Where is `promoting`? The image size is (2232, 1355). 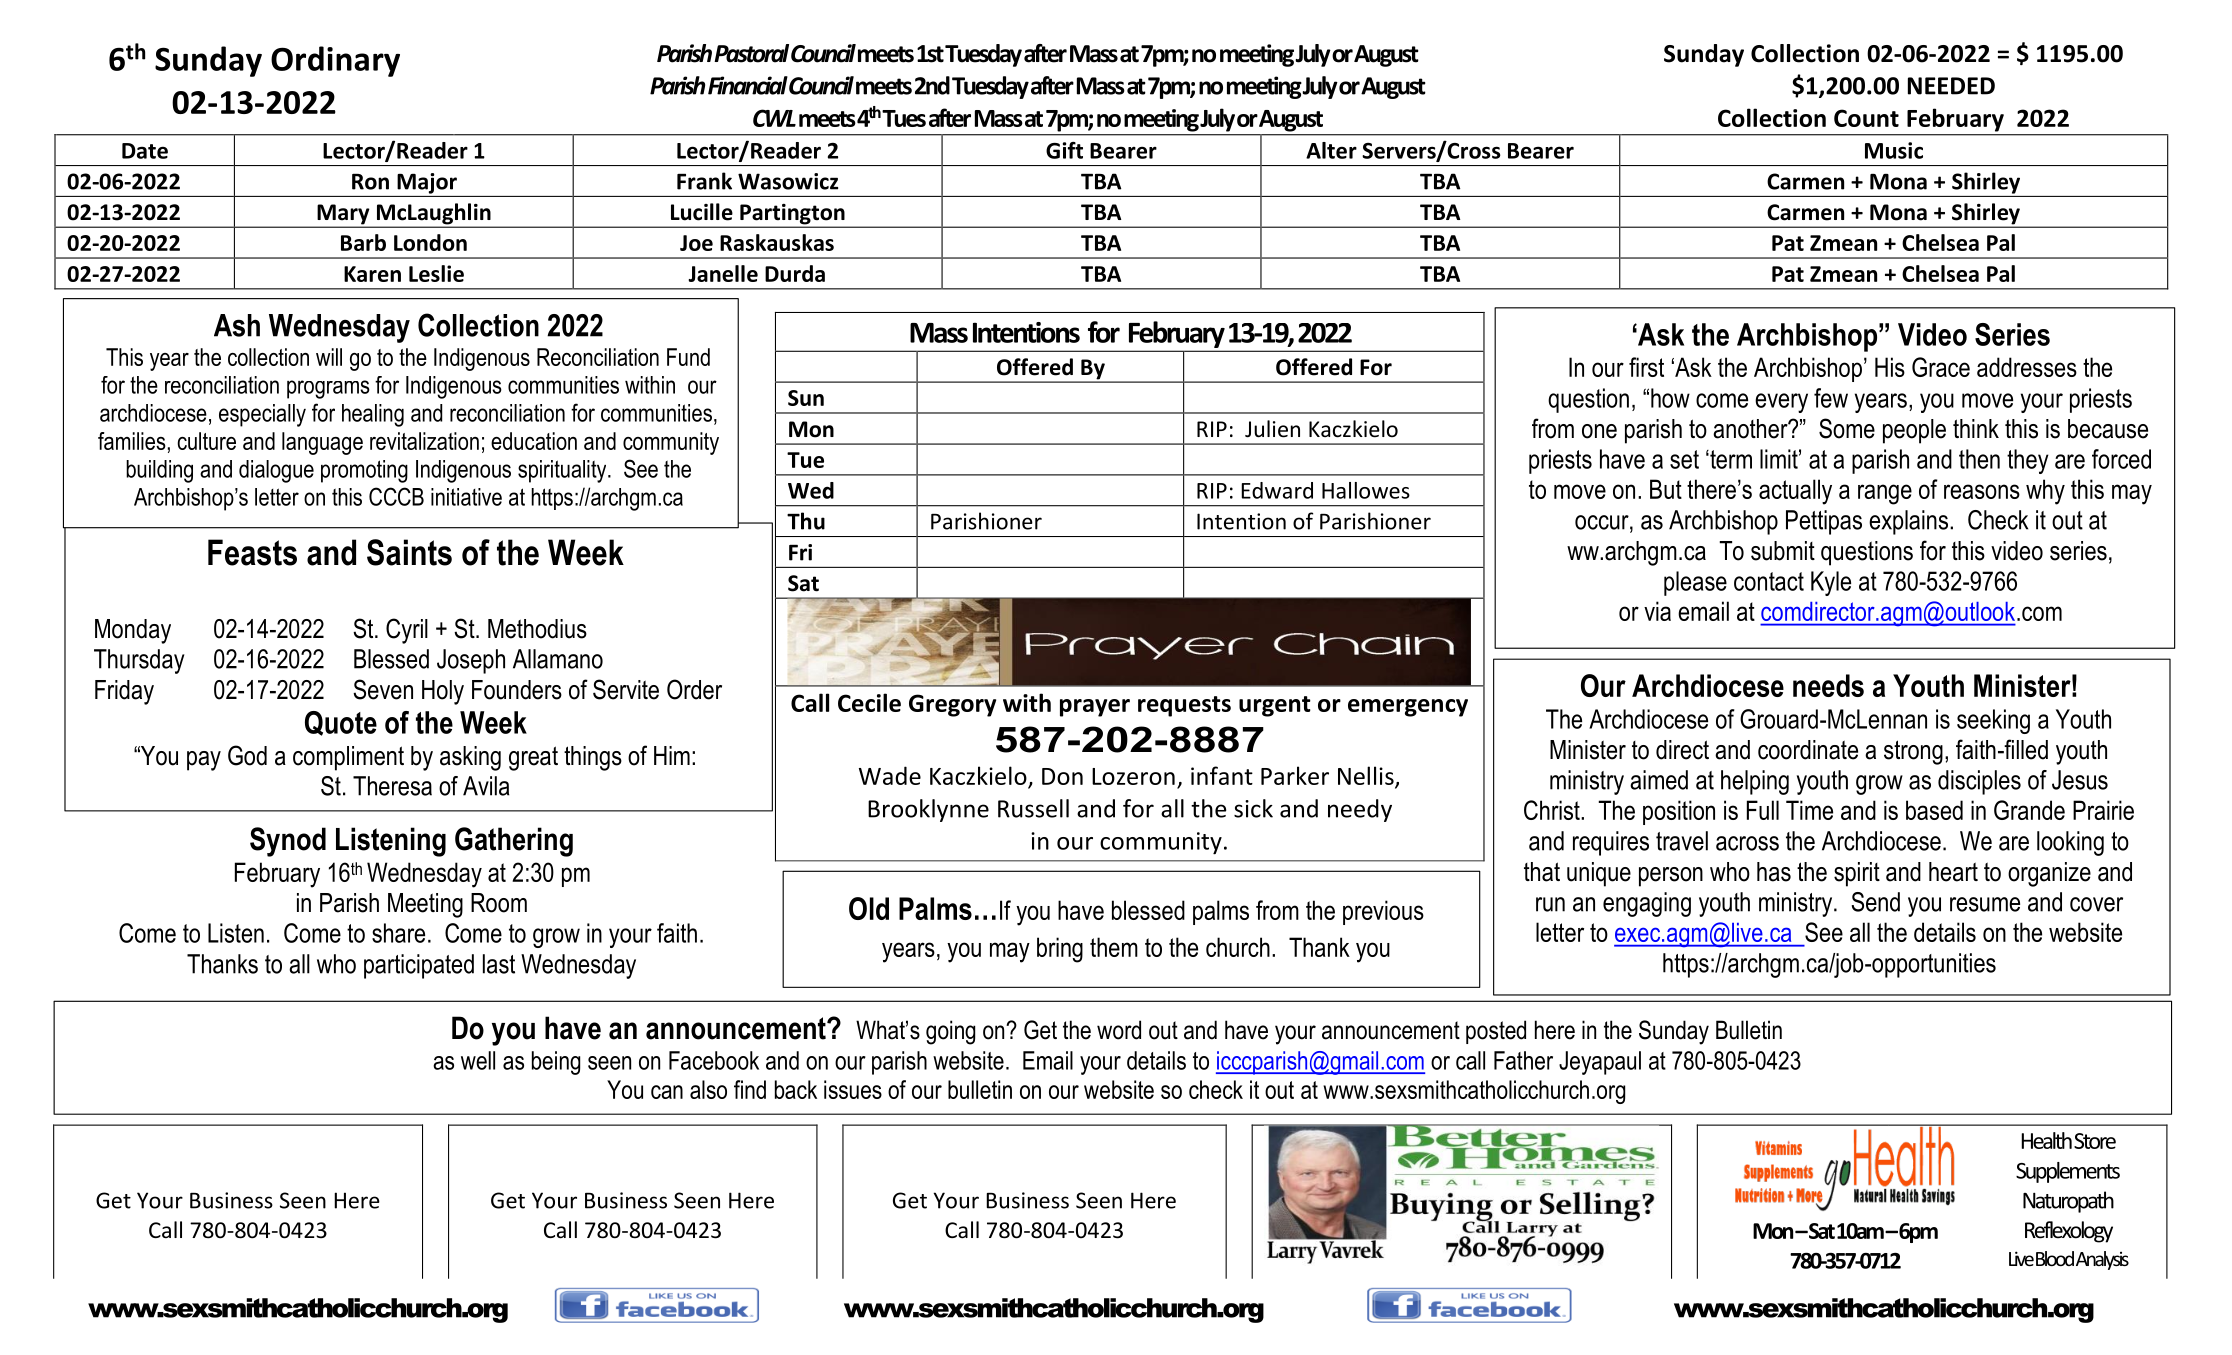 promoting is located at coordinates (364, 471).
